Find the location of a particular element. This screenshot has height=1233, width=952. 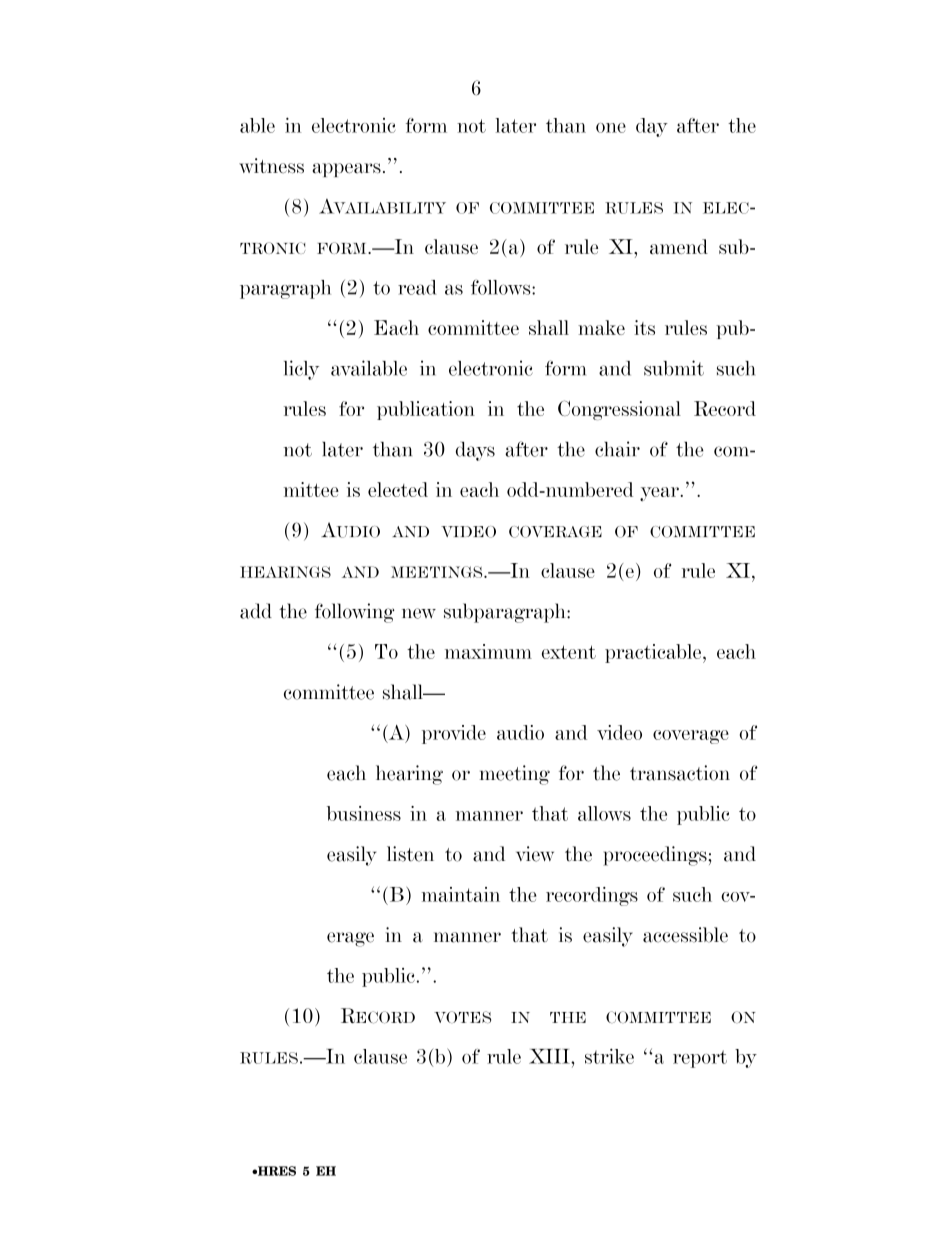

XIII is located at coordinates (550, 1056).
